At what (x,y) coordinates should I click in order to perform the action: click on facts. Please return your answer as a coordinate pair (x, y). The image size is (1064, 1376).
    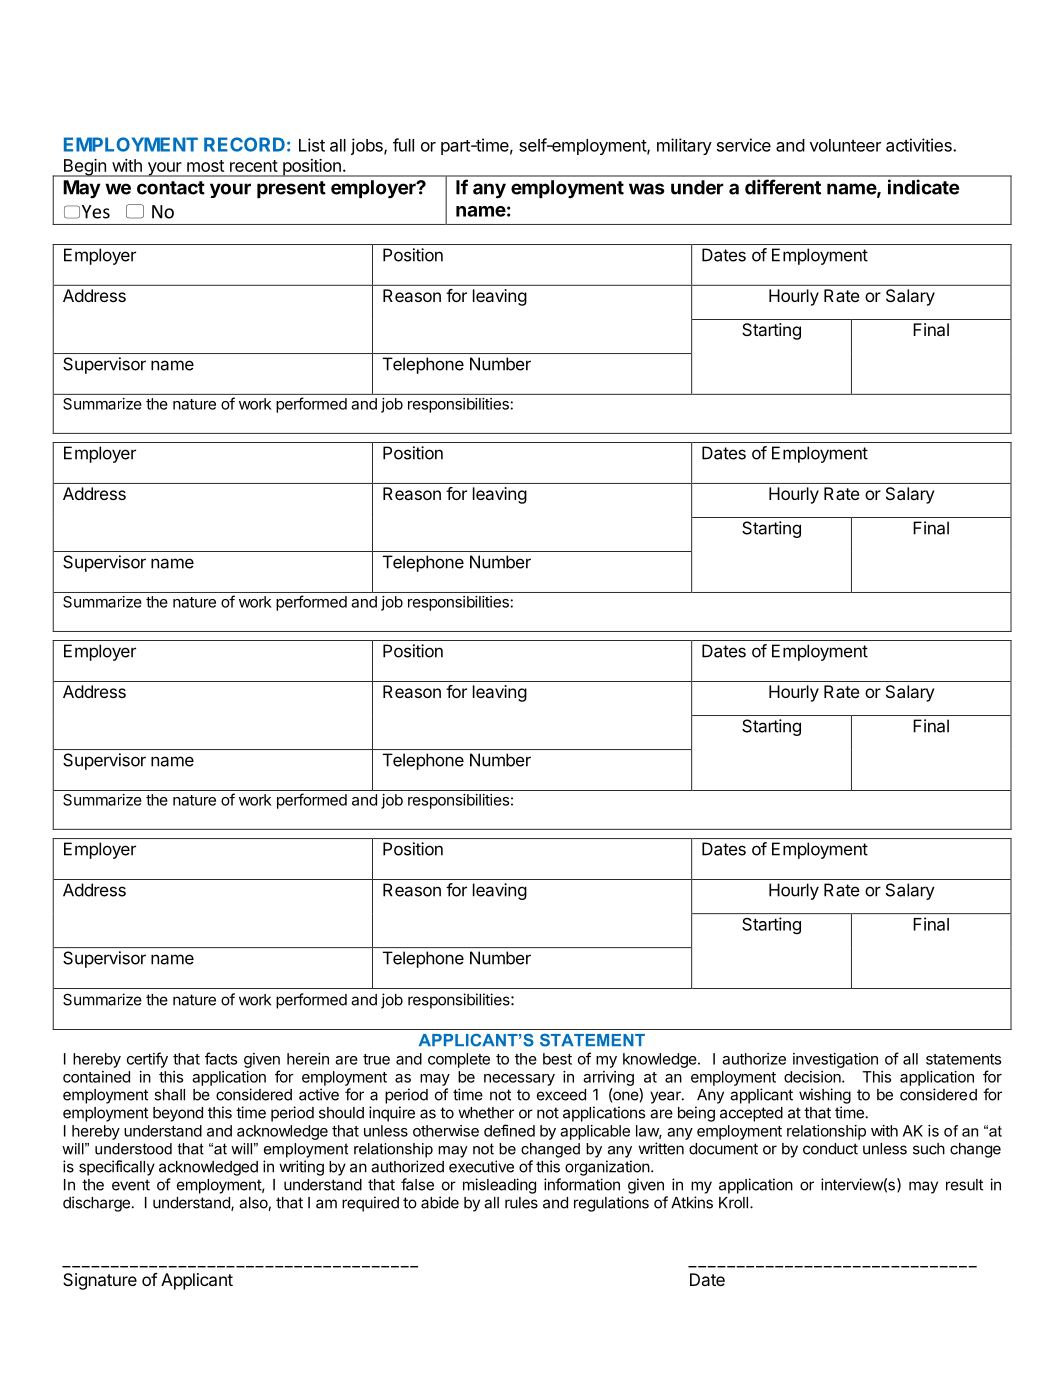
    Looking at the image, I should click on (221, 1058).
